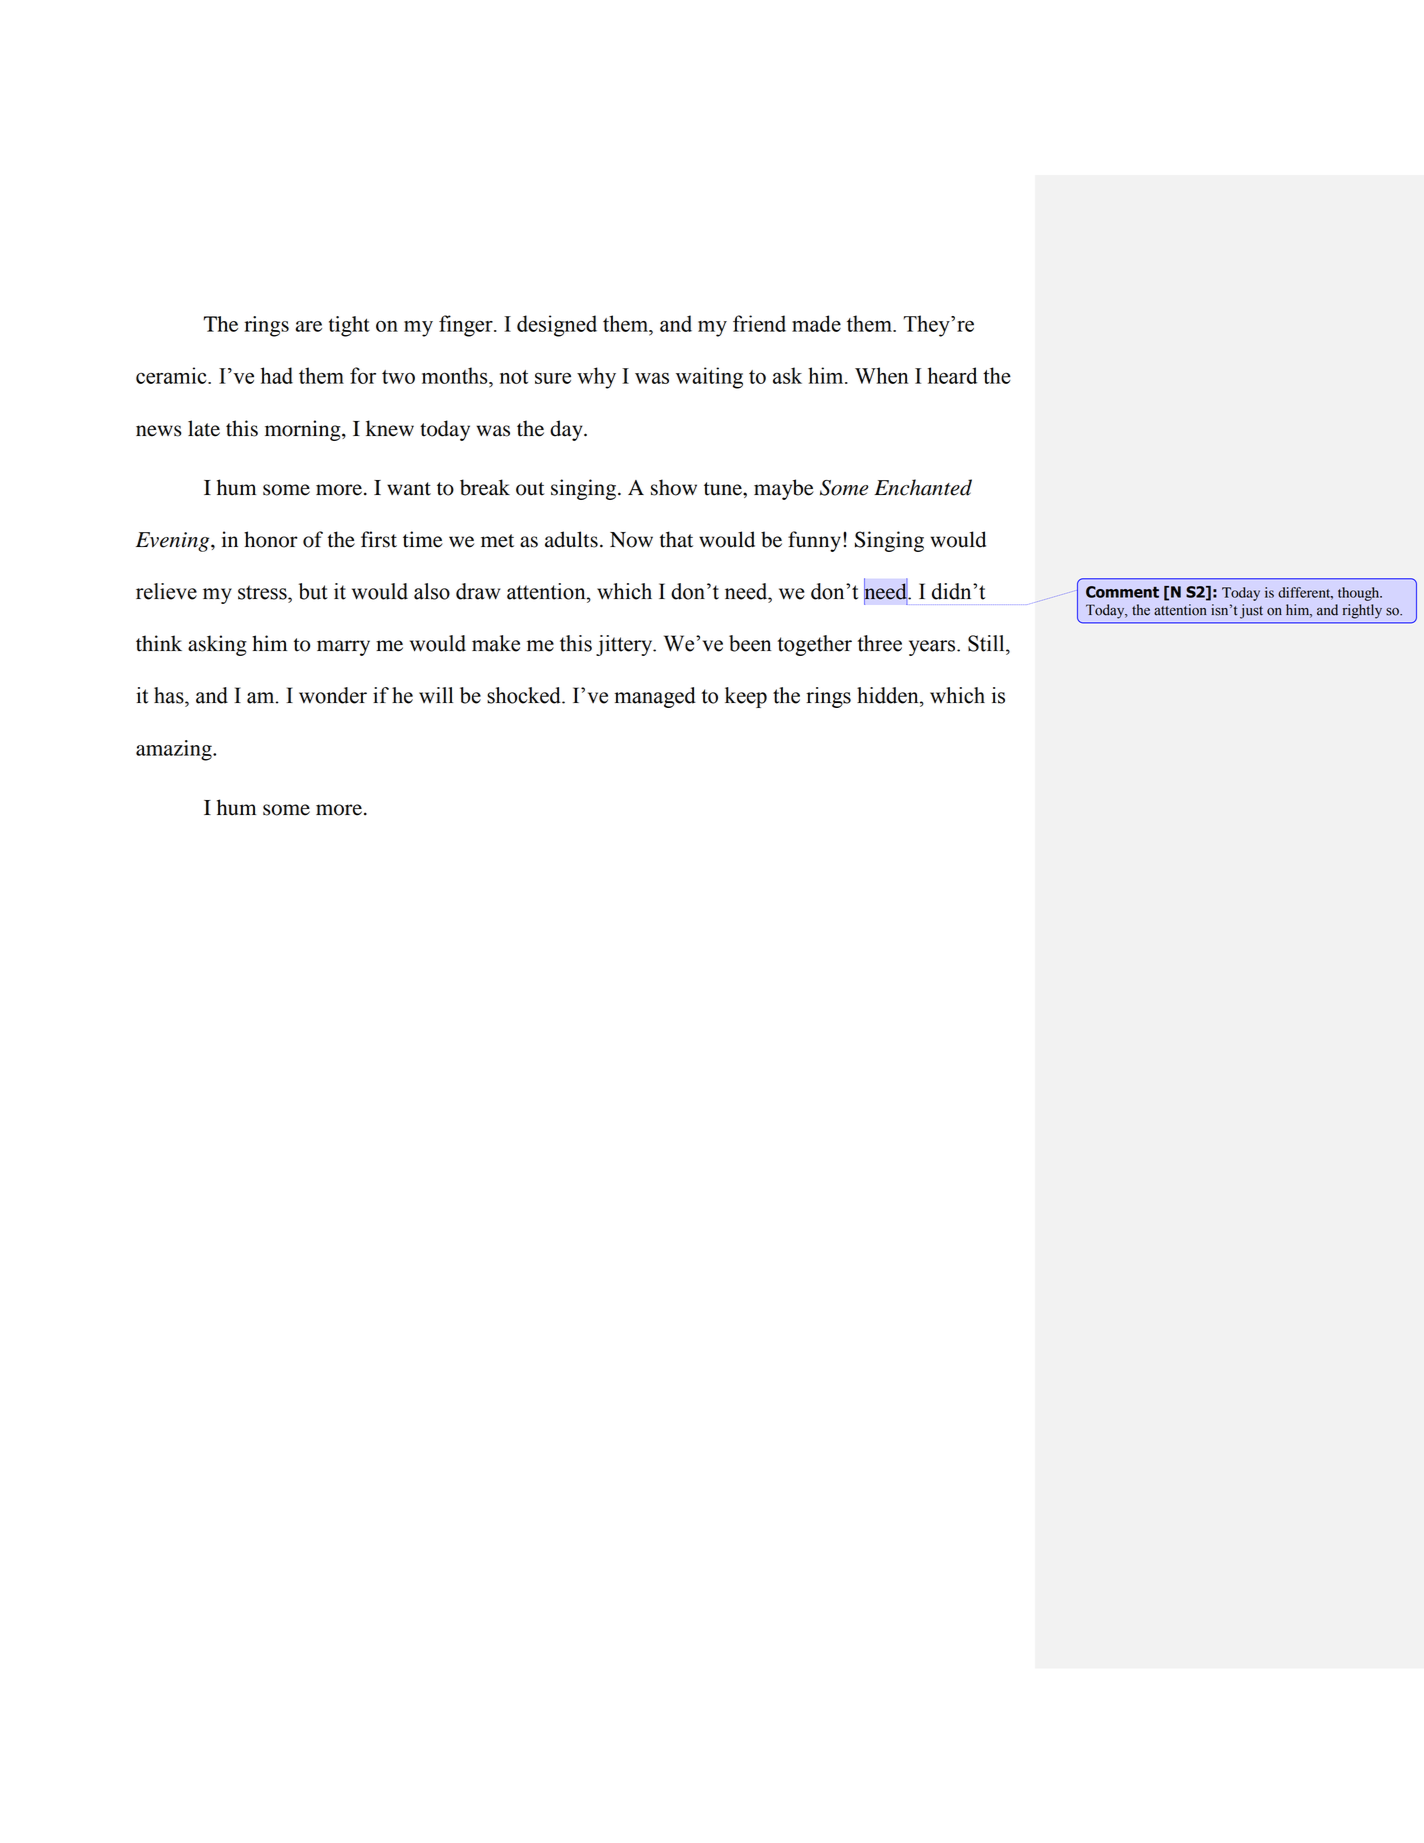 This screenshot has width=1424, height=1843. What do you see at coordinates (952, 375) in the screenshot?
I see `heard` at bounding box center [952, 375].
